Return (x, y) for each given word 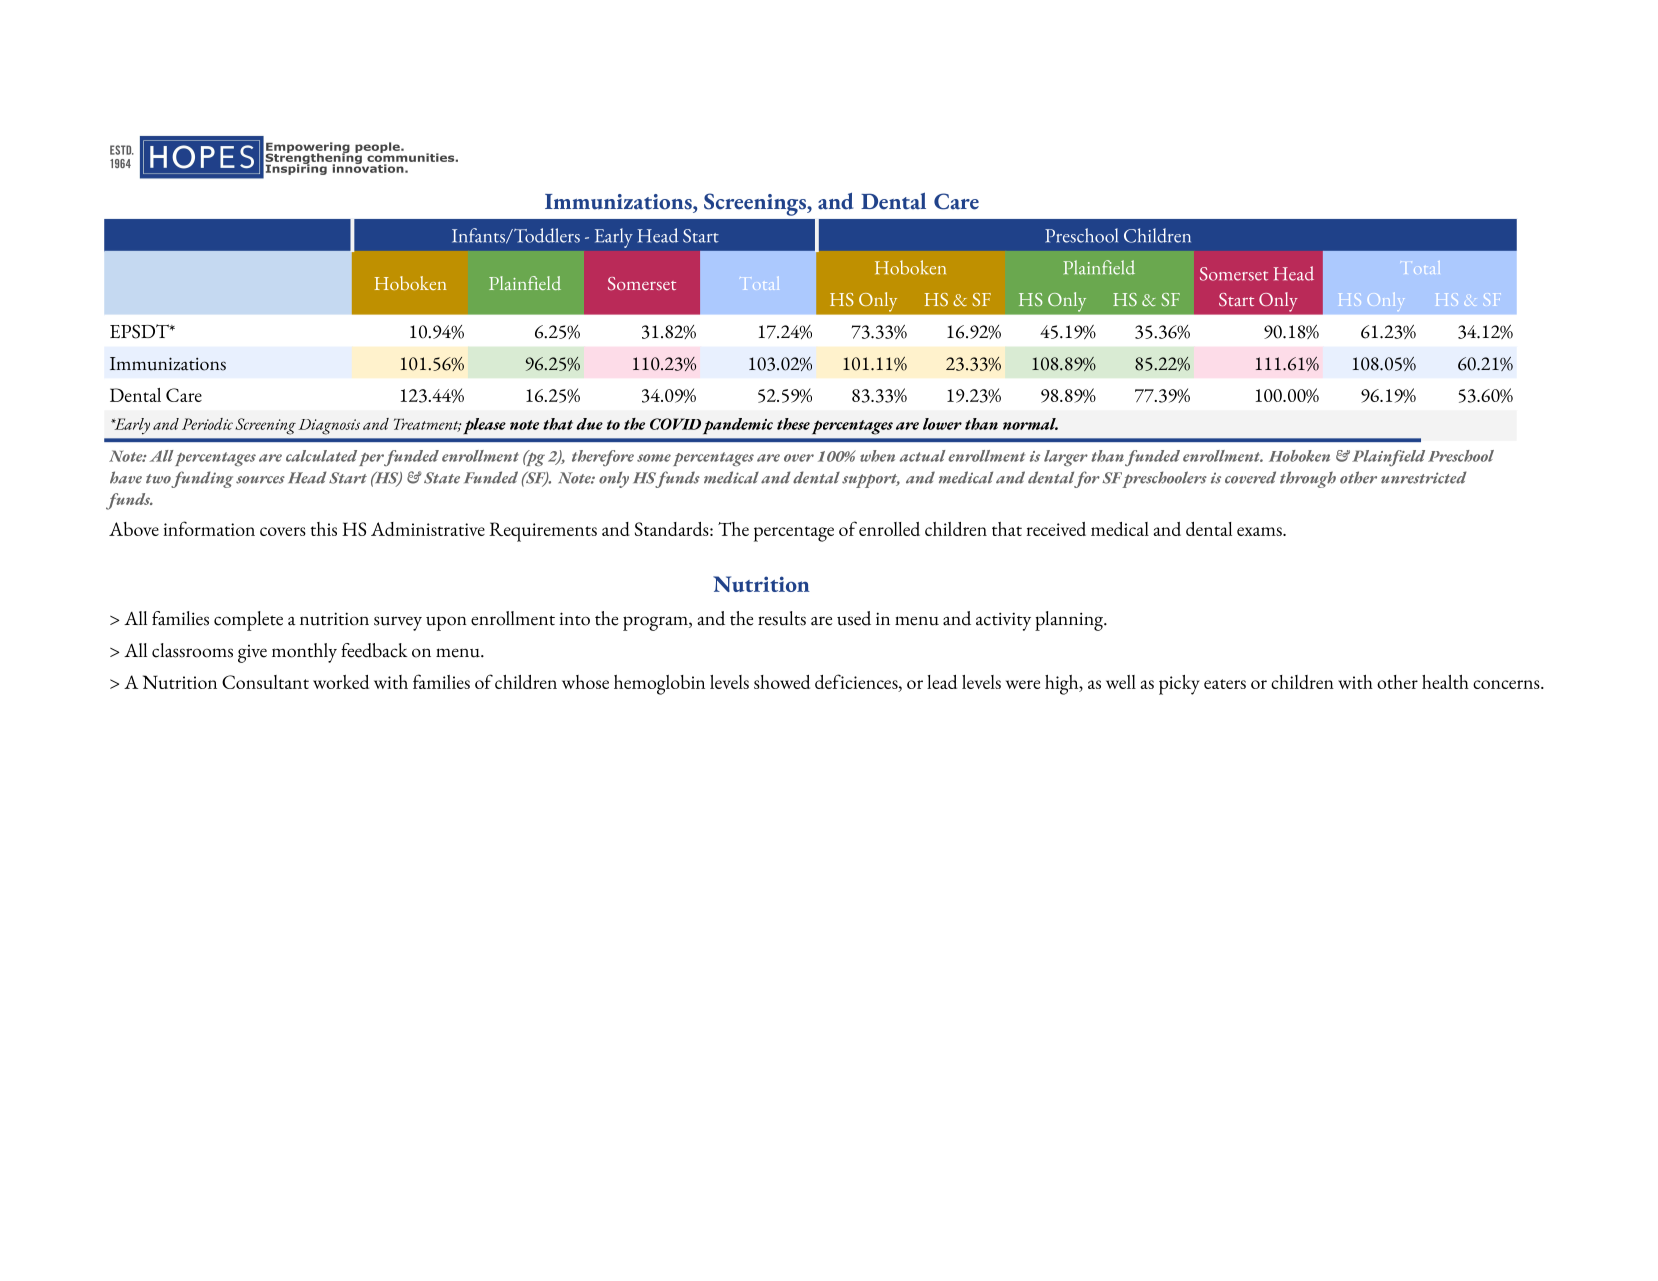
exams (1260, 531)
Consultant (265, 682)
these (793, 424)
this (324, 529)
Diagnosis (329, 427)
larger (1066, 458)
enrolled (889, 529)
